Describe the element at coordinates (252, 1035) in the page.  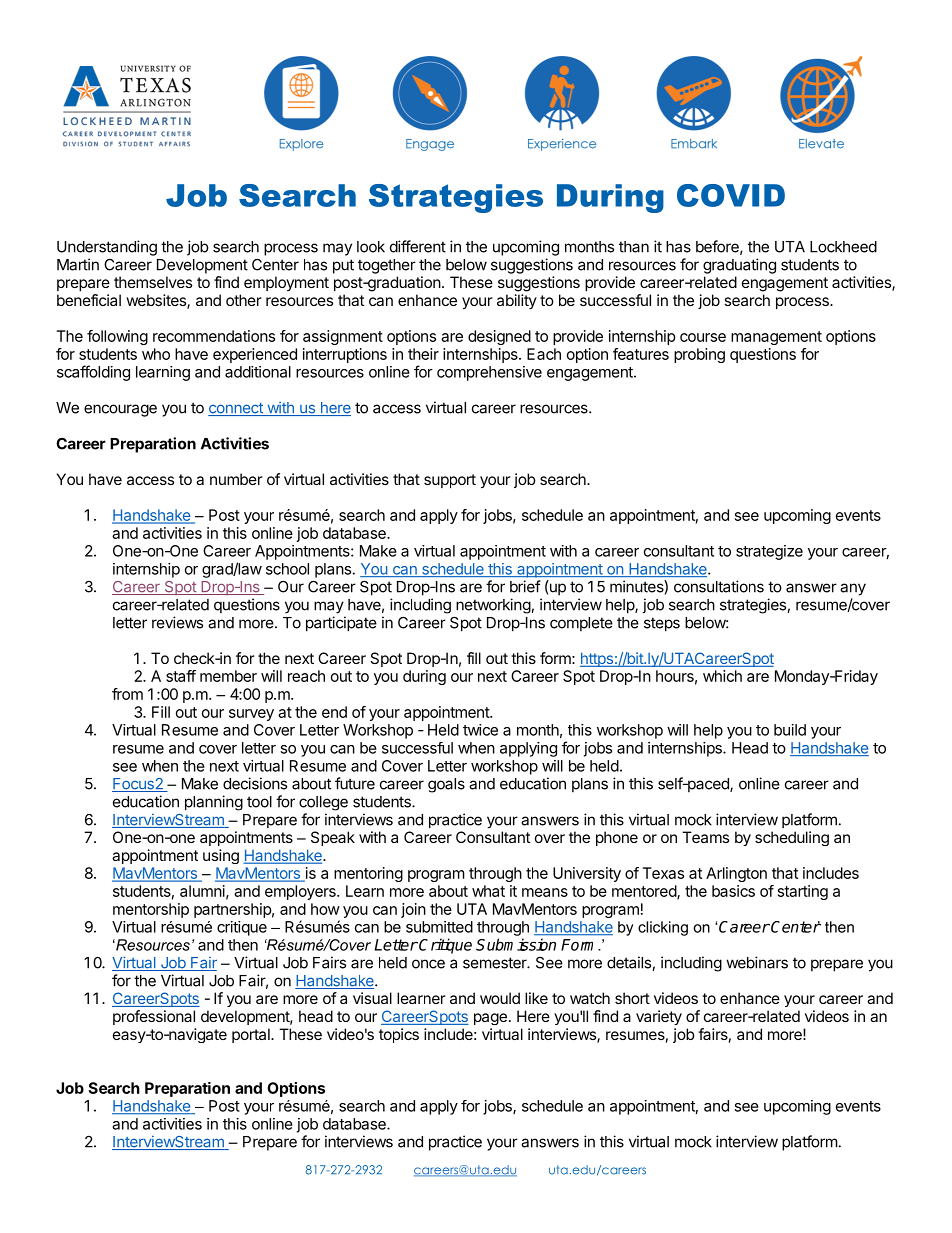
I see `portal` at that location.
